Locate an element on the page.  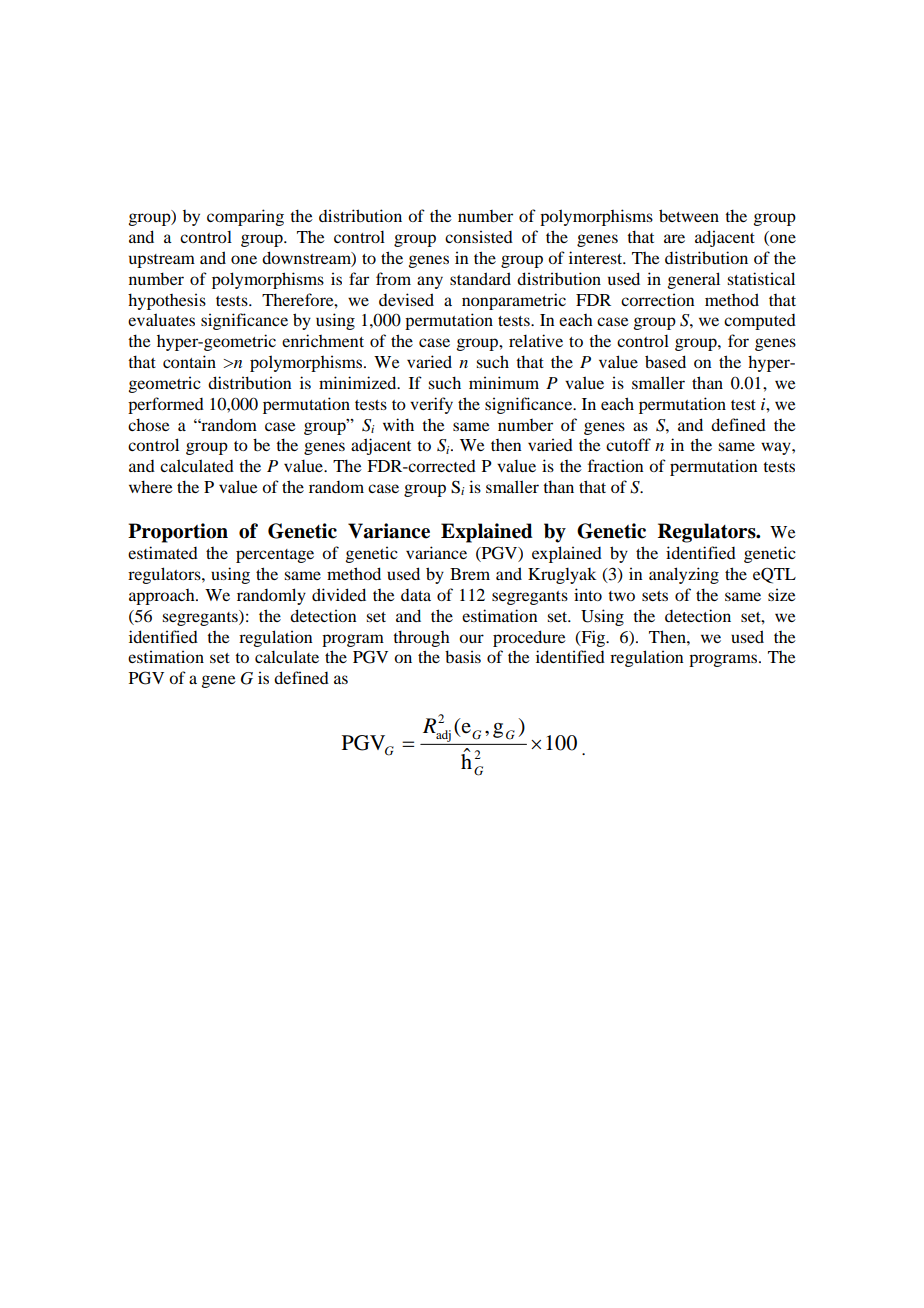
approach is located at coordinates (163, 597).
